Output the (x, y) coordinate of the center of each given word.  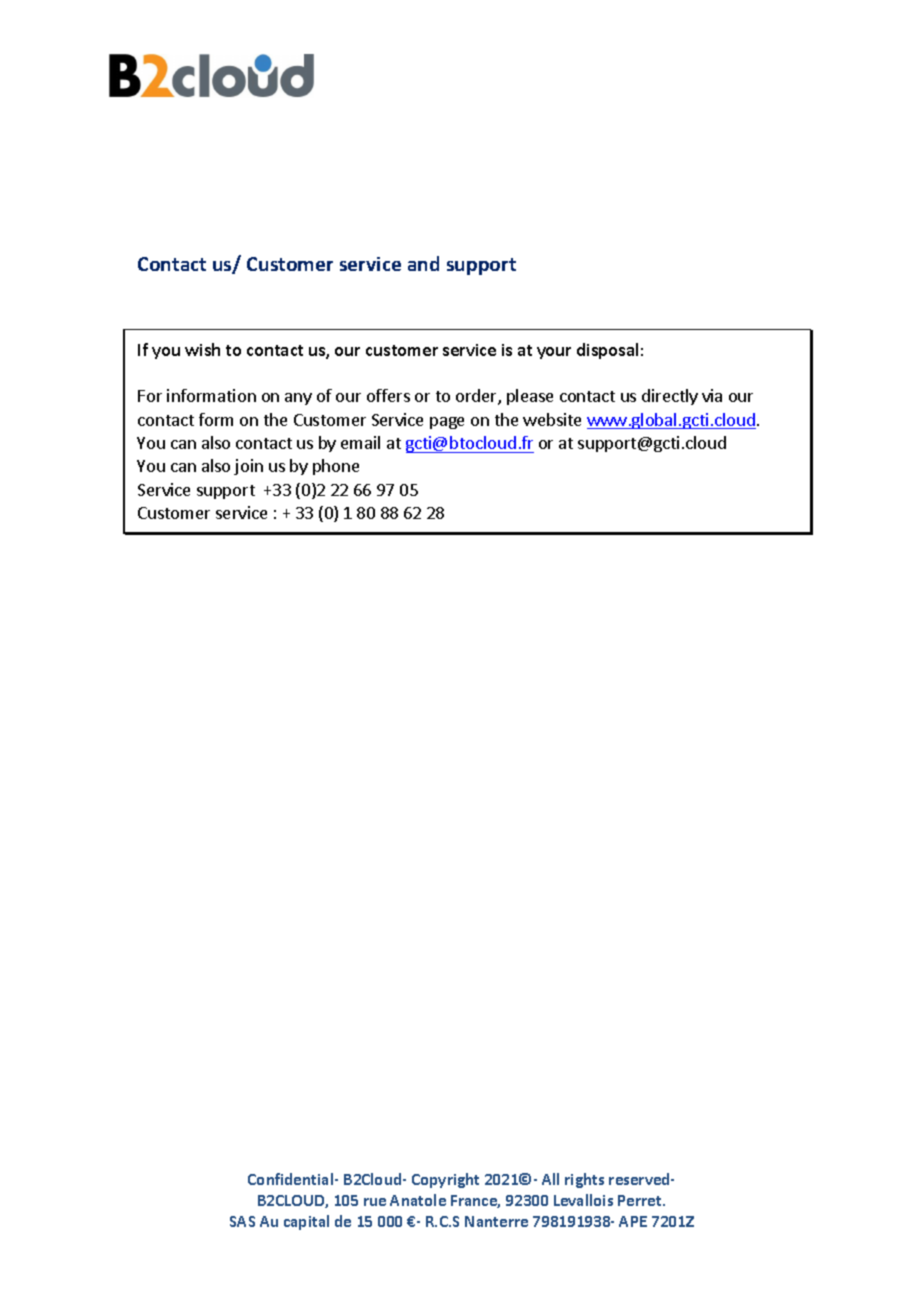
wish (202, 349)
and (423, 263)
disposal (607, 351)
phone (336, 467)
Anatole (418, 1200)
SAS (242, 1221)
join (248, 467)
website (552, 419)
